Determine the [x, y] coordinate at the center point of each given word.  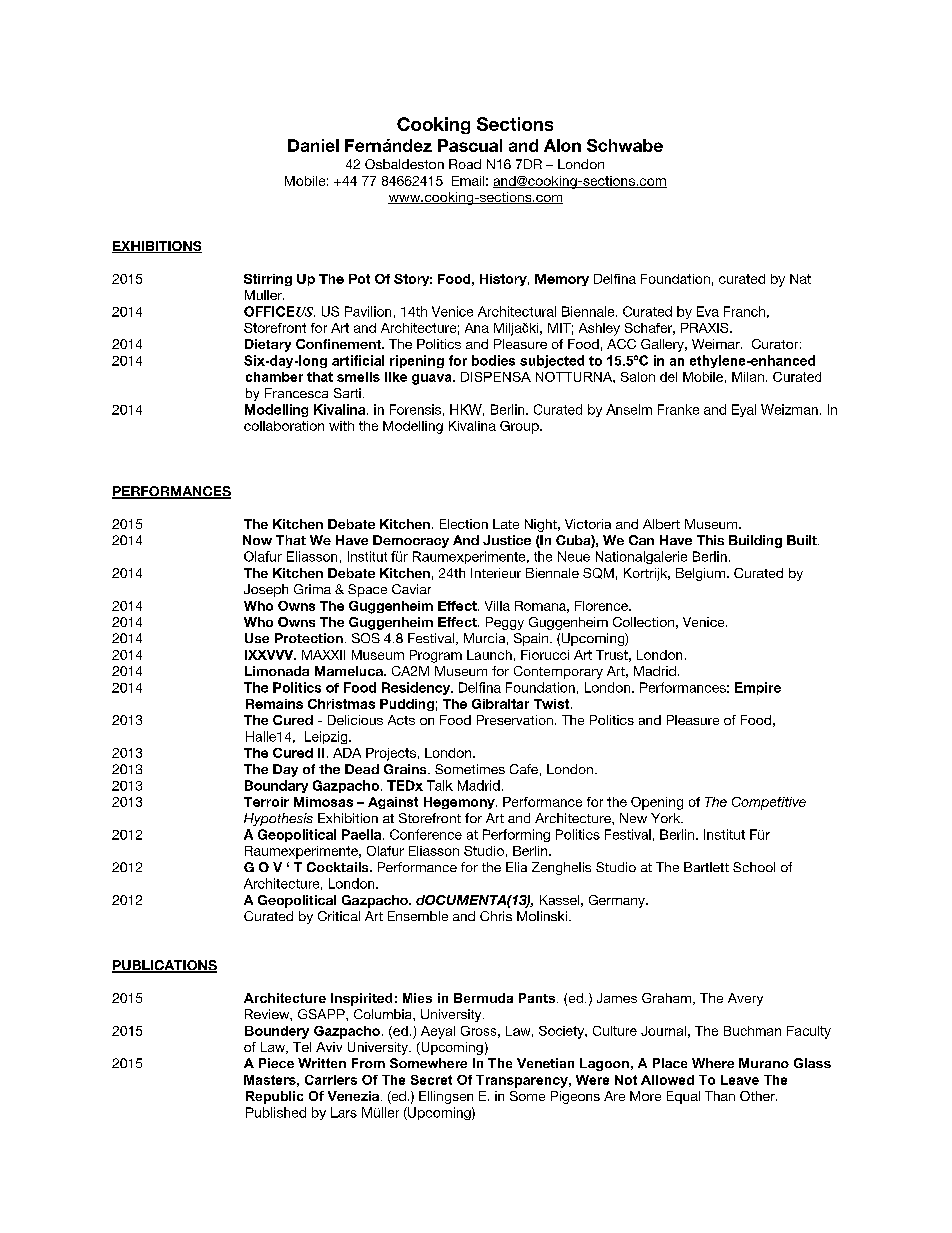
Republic [274, 1097]
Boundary [276, 786]
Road [465, 164]
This [710, 540]
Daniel [313, 145]
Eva [708, 311]
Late [506, 524]
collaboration [284, 426]
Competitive [769, 803]
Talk [440, 785]
